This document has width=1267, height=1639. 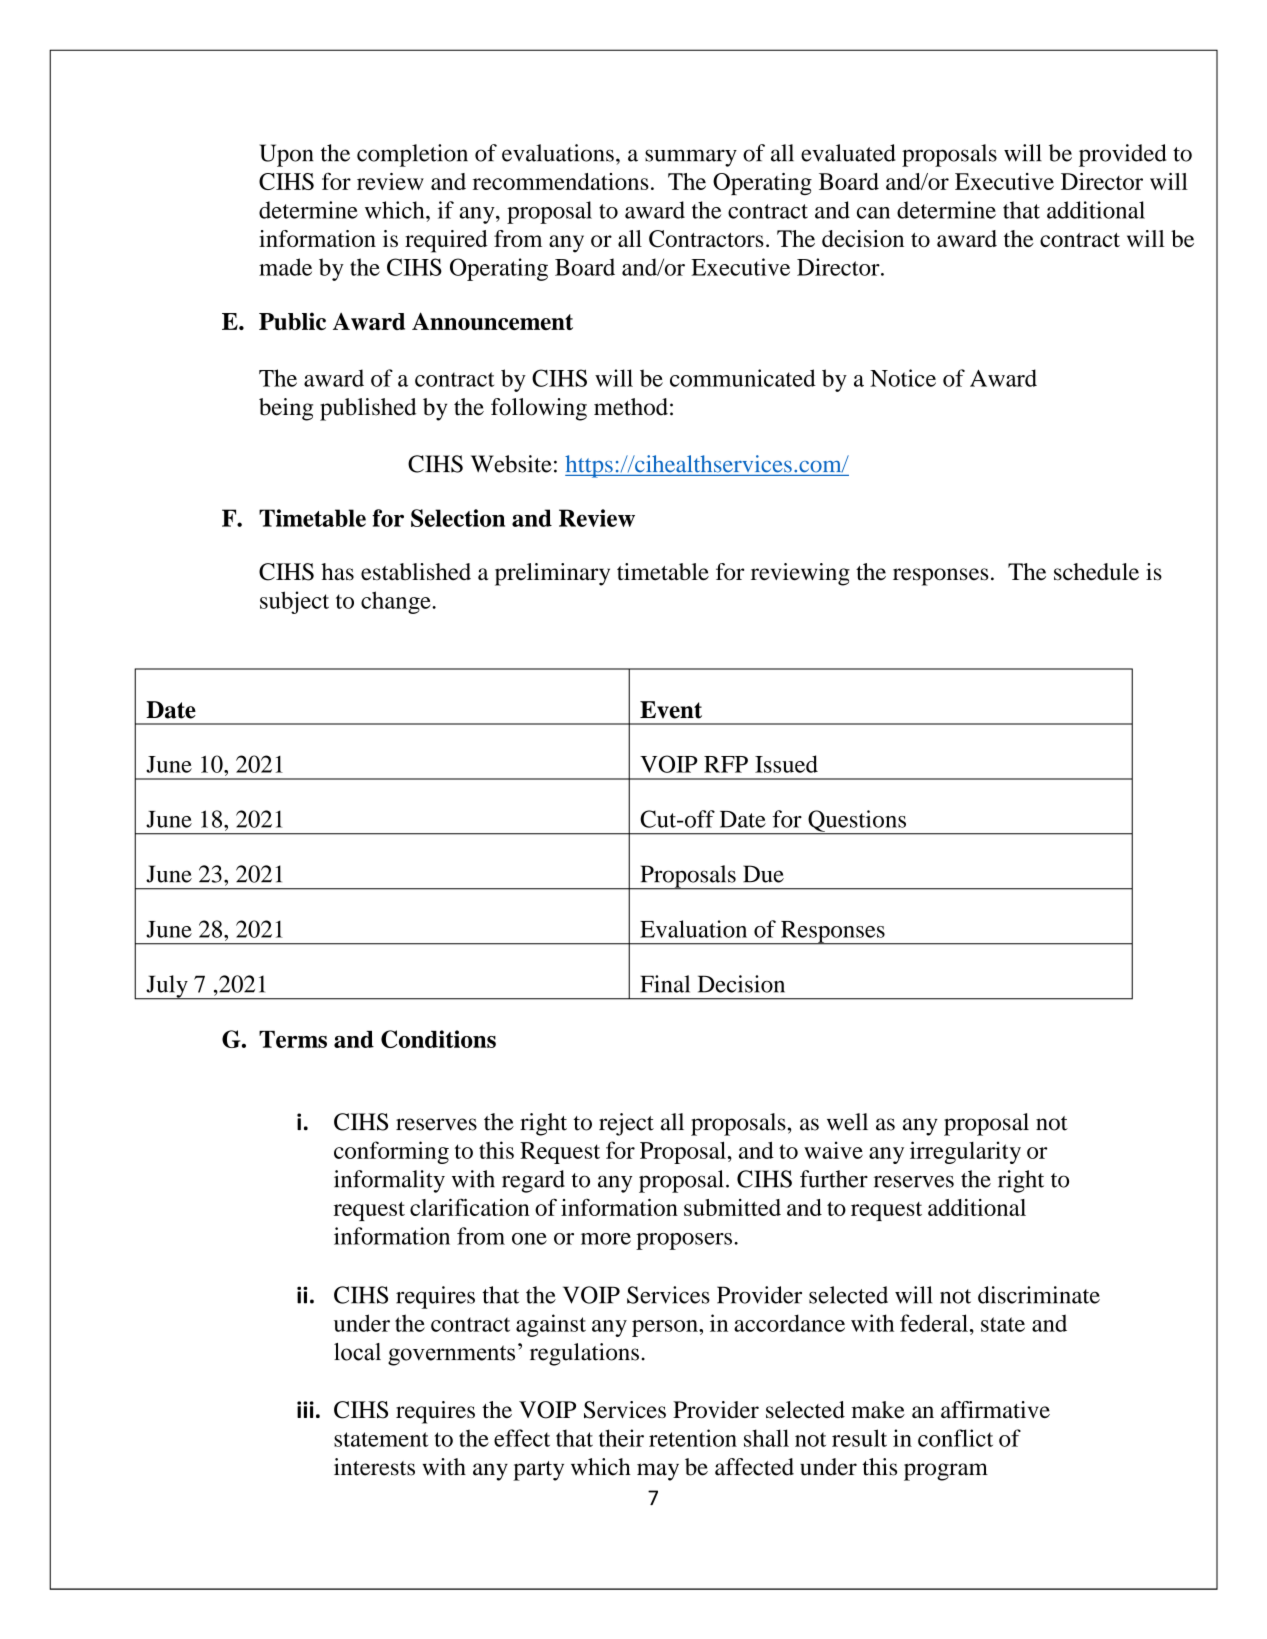 I want to click on Questions, so click(x=857, y=822).
